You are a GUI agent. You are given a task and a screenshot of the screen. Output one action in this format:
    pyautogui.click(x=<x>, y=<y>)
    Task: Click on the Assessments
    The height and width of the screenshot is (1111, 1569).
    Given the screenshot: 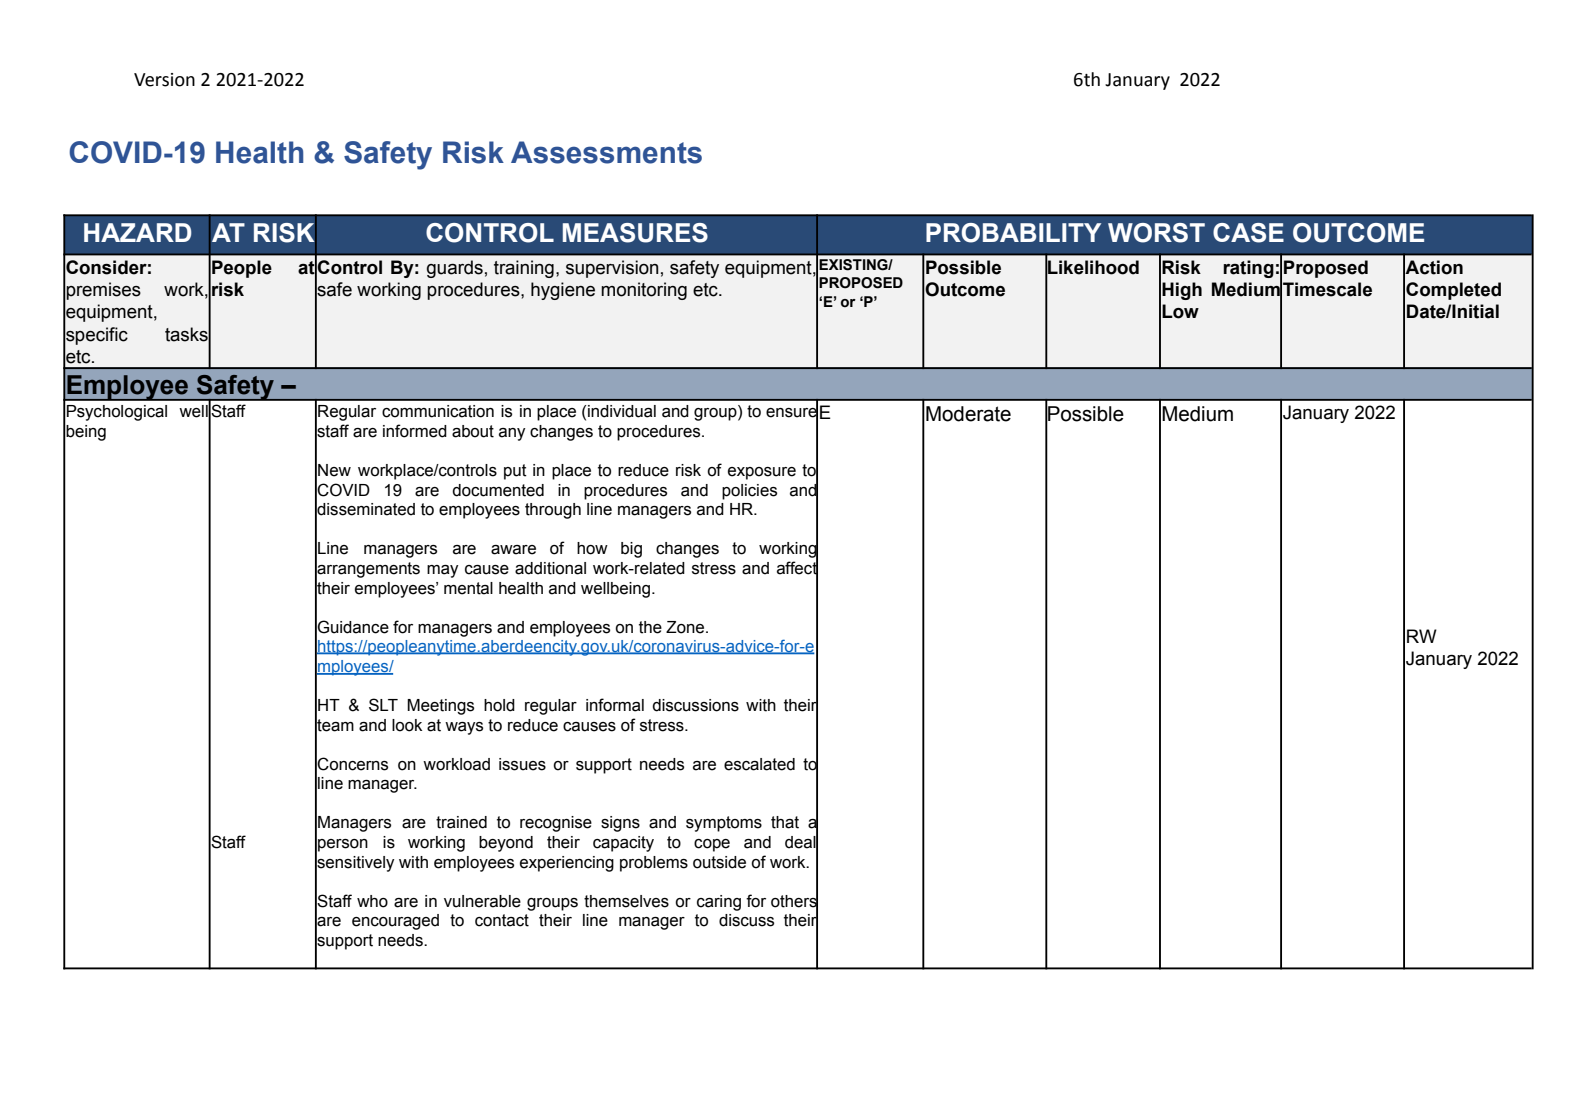 What is the action you would take?
    pyautogui.click(x=606, y=152)
